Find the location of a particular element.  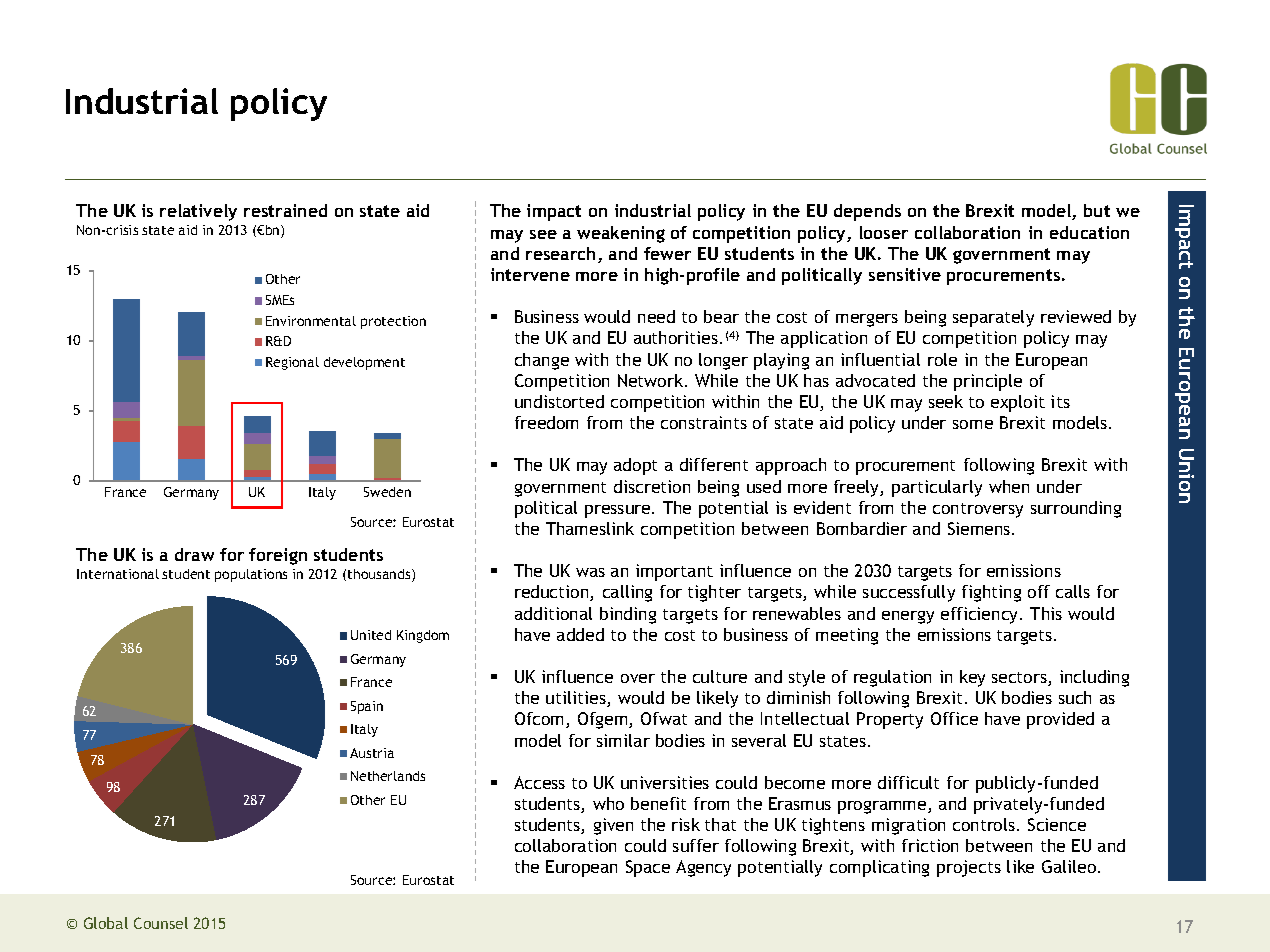

Austria is located at coordinates (372, 753).
